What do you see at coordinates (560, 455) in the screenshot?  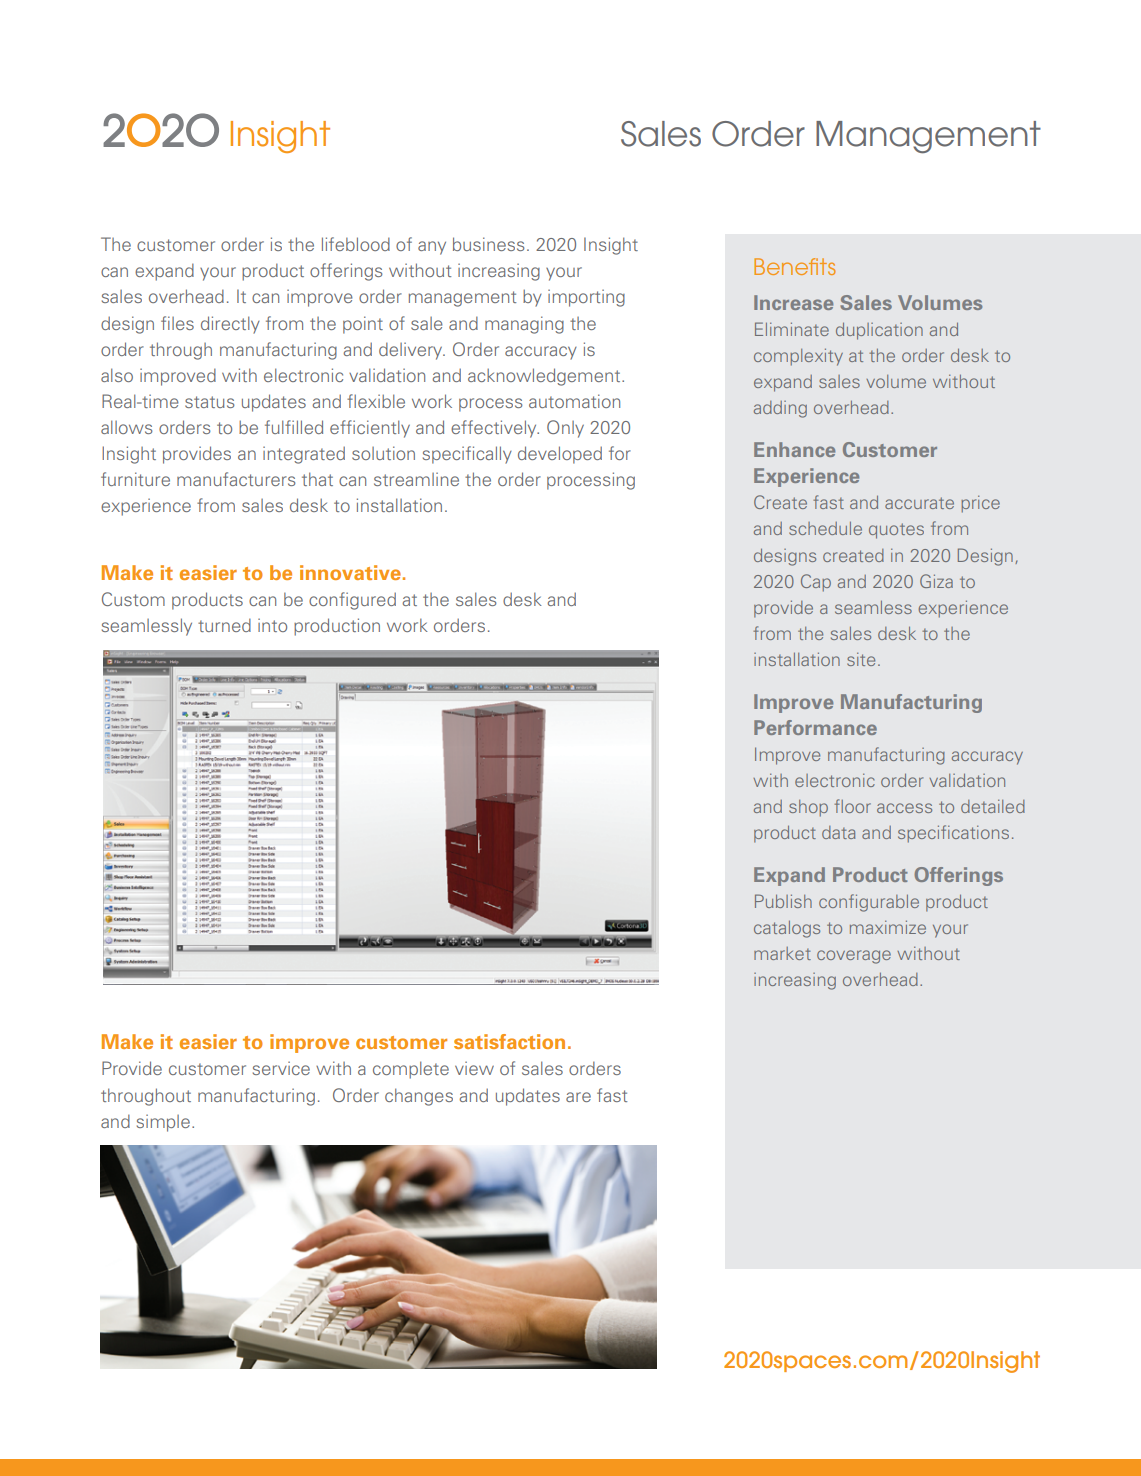 I see `developed` at bounding box center [560, 455].
